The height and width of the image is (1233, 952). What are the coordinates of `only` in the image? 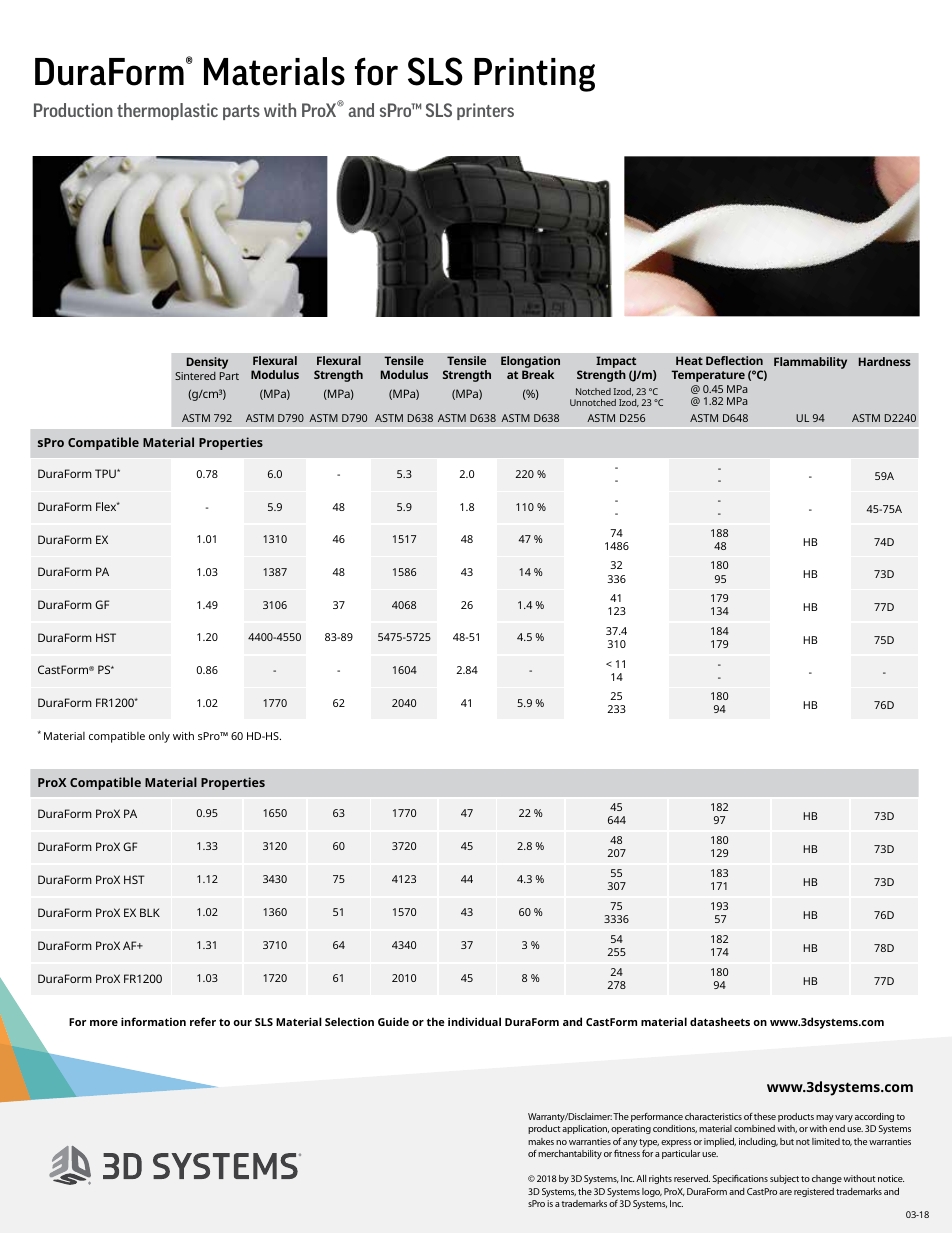 It's located at (159, 737).
